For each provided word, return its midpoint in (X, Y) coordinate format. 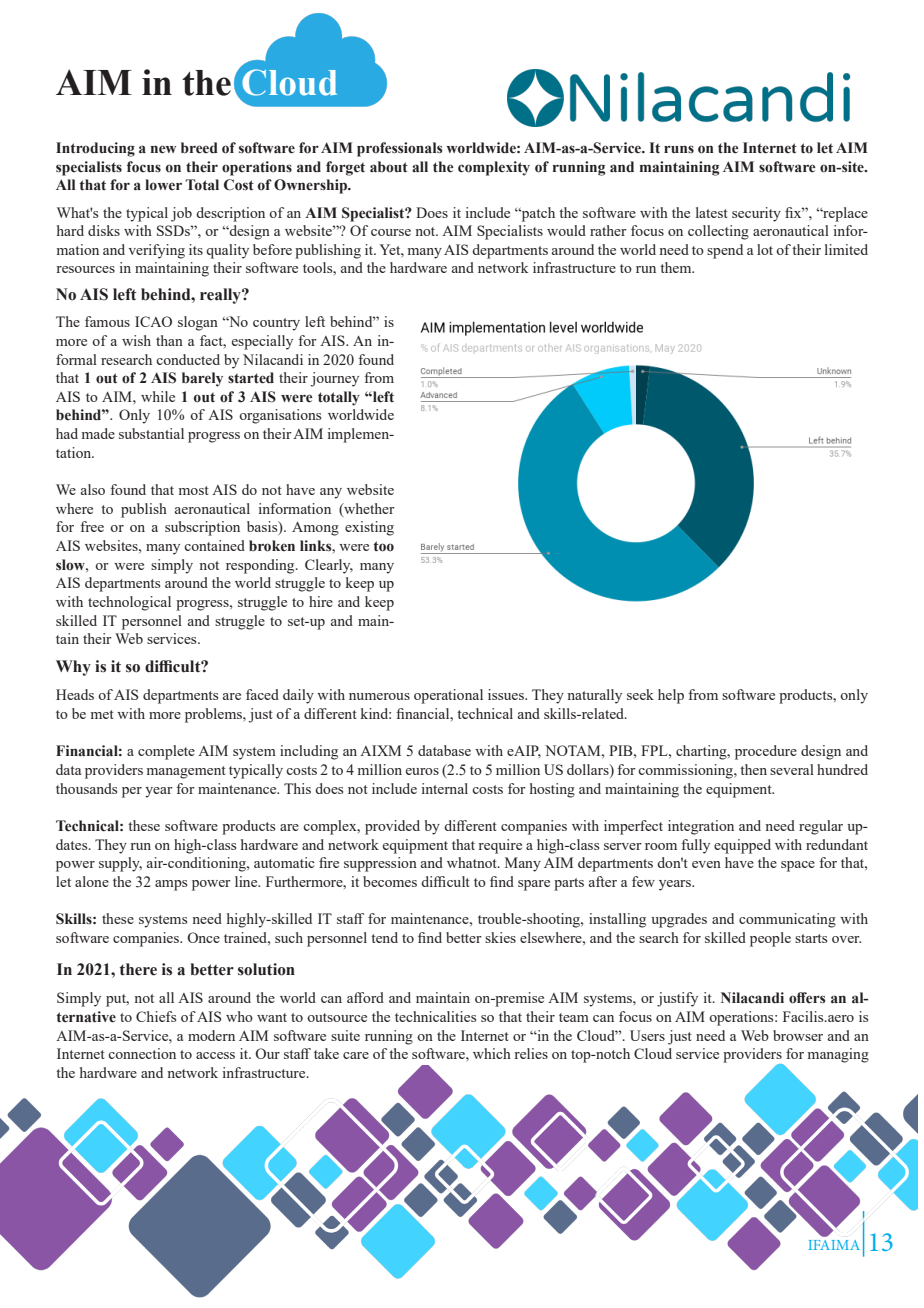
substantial (151, 433)
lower (163, 185)
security (756, 214)
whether (368, 509)
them (677, 267)
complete (166, 752)
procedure (766, 752)
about (389, 167)
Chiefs (156, 1016)
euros (422, 771)
